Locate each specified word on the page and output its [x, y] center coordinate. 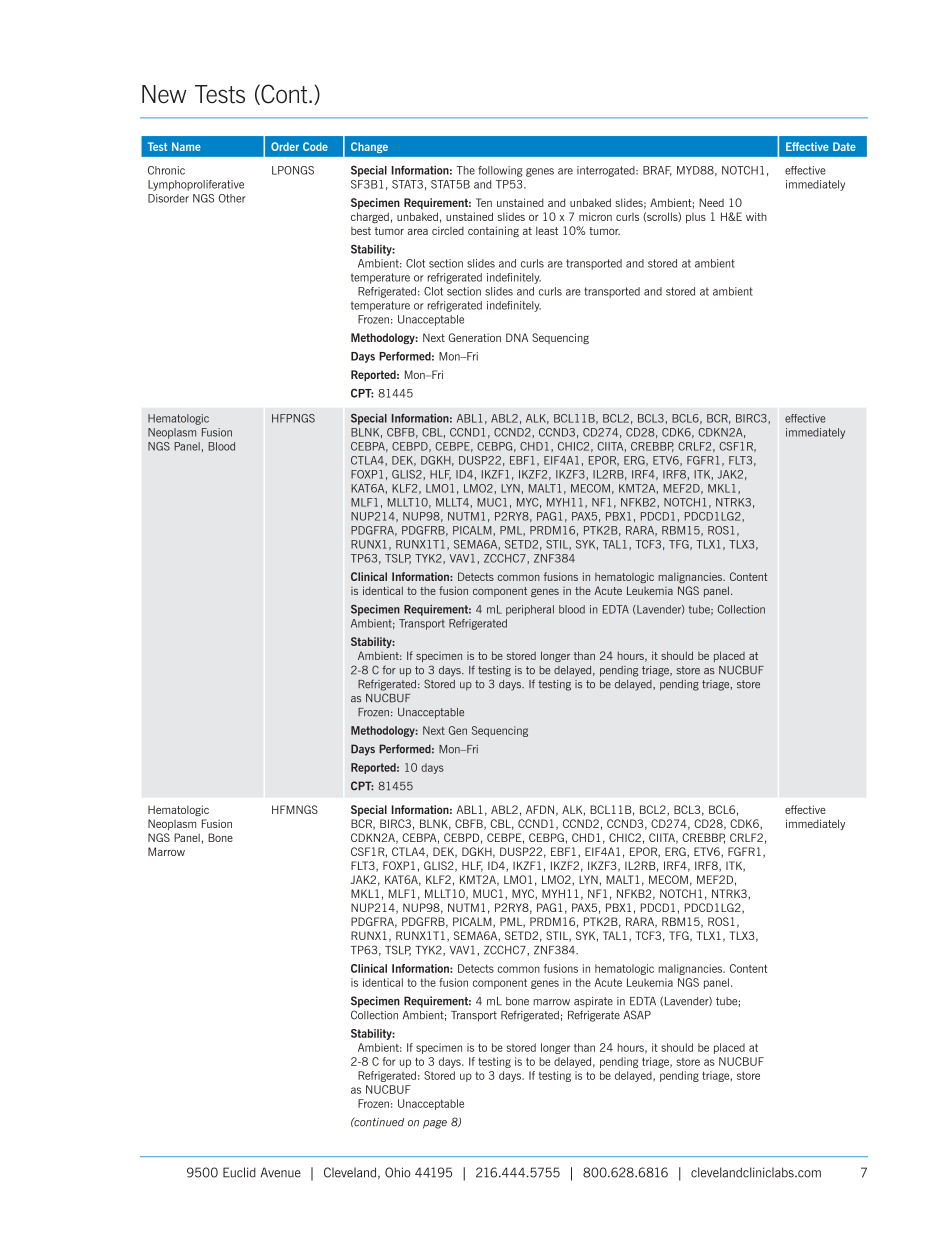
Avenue [280, 1172]
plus [696, 218]
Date [844, 146]
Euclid [239, 1172]
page [435, 1124]
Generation [474, 337]
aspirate [593, 1002]
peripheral [530, 610]
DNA [517, 337]
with [756, 216]
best [361, 231]
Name [186, 146]
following [500, 171]
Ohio [398, 1172]
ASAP [637, 1015]
